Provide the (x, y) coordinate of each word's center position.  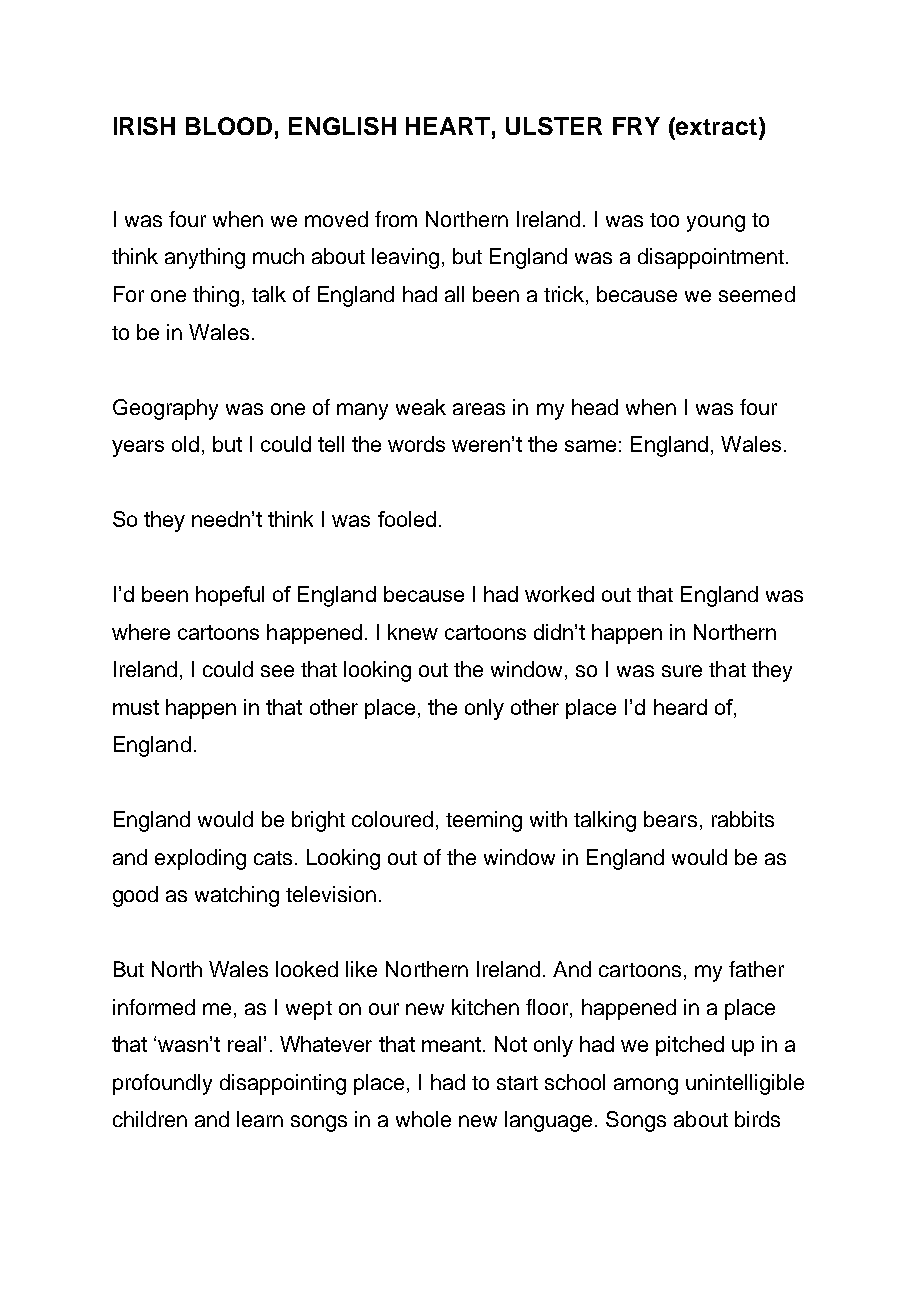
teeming (484, 821)
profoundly (162, 1084)
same (590, 446)
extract (715, 126)
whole (423, 1119)
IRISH (144, 126)
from (396, 219)
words (416, 444)
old (185, 444)
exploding (200, 859)
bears (670, 819)
